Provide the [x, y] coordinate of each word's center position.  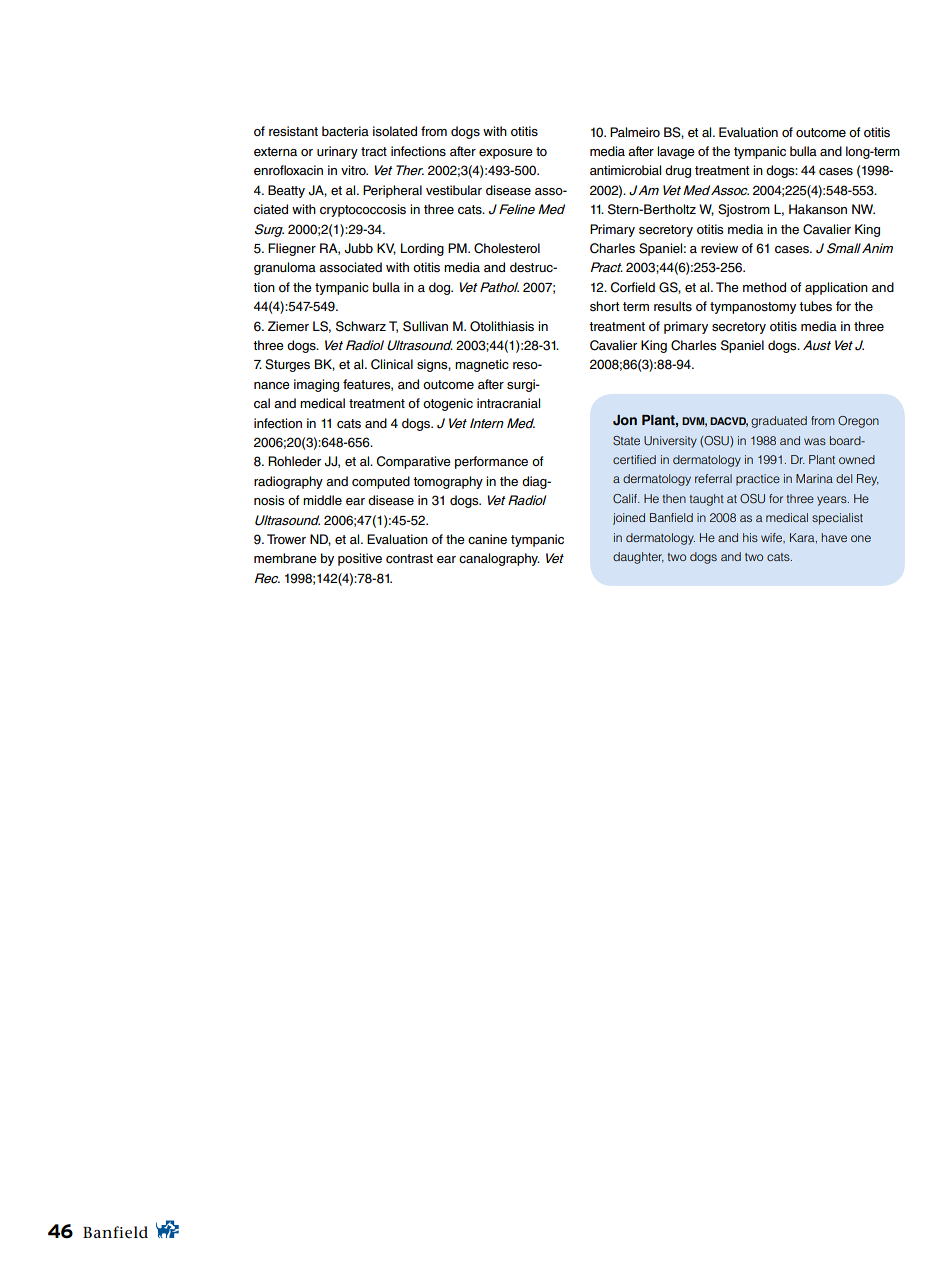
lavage [676, 152]
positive [360, 559]
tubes [815, 306]
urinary [337, 152]
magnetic [482, 365]
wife [773, 538]
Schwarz [361, 326]
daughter [638, 558]
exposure [506, 154]
